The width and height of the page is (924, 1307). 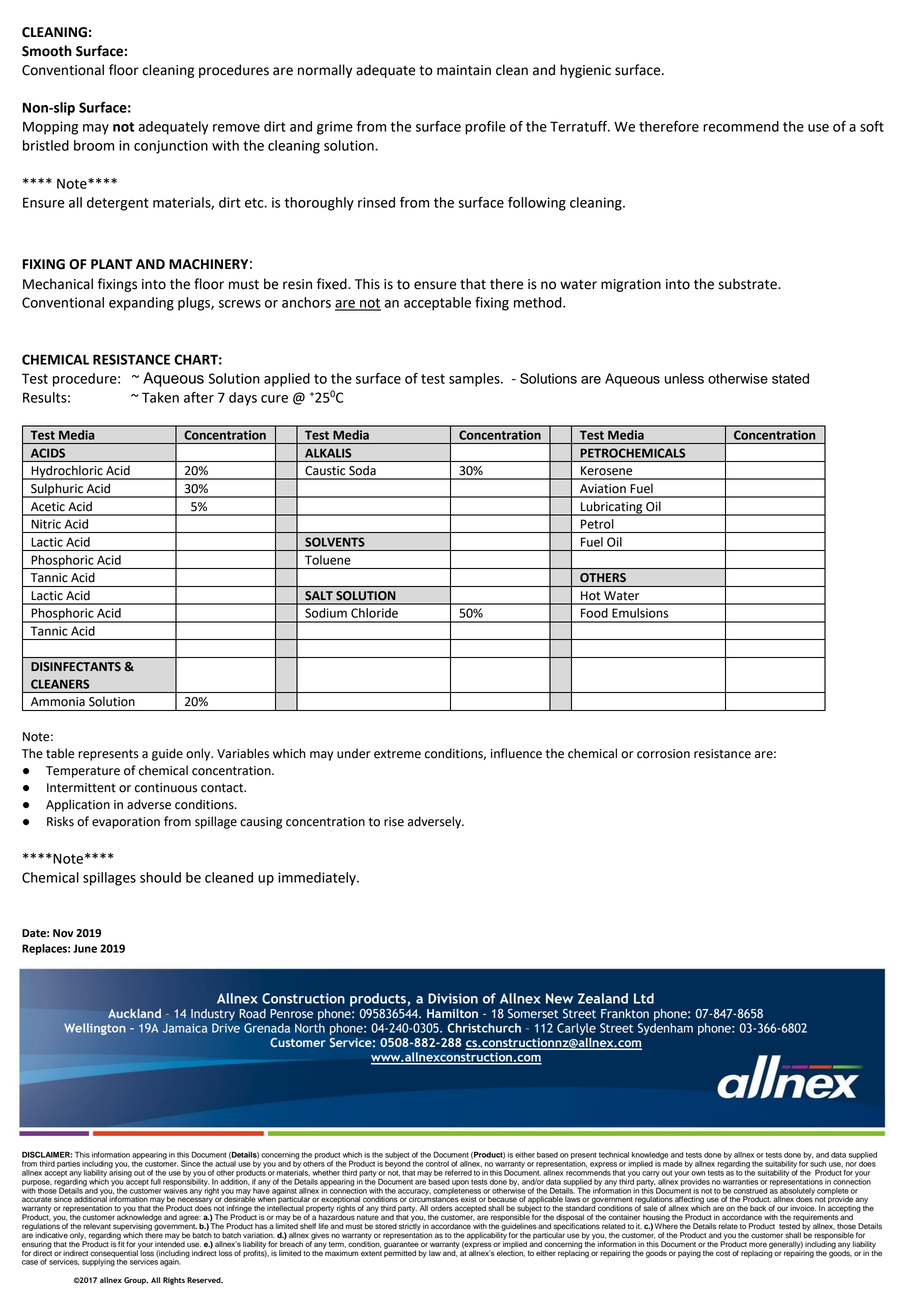 What do you see at coordinates (170, 1243) in the page?
I see `intended` at bounding box center [170, 1243].
